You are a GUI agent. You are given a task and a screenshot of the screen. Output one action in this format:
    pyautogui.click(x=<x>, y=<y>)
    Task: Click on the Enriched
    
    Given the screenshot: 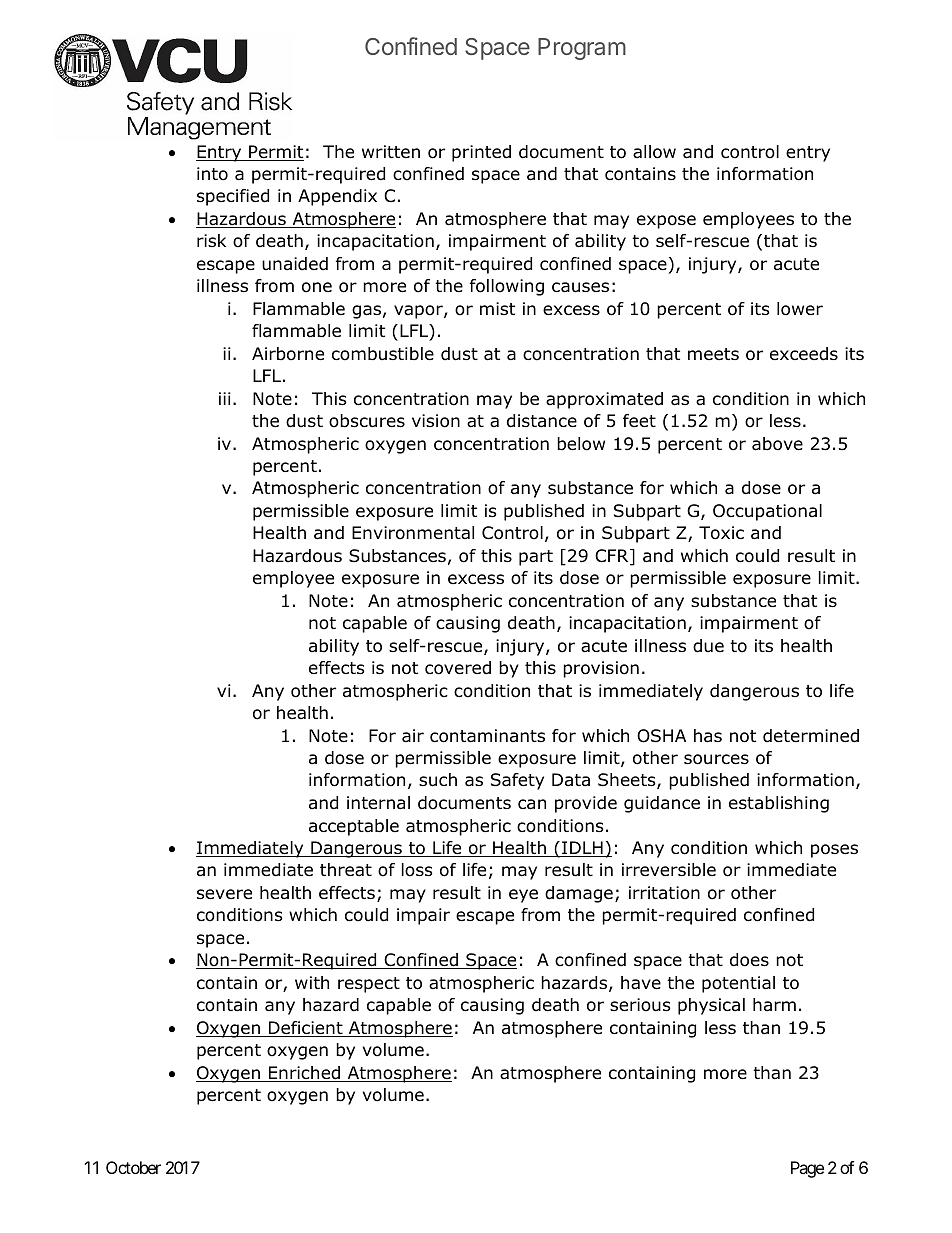 What is the action you would take?
    pyautogui.click(x=305, y=1074)
